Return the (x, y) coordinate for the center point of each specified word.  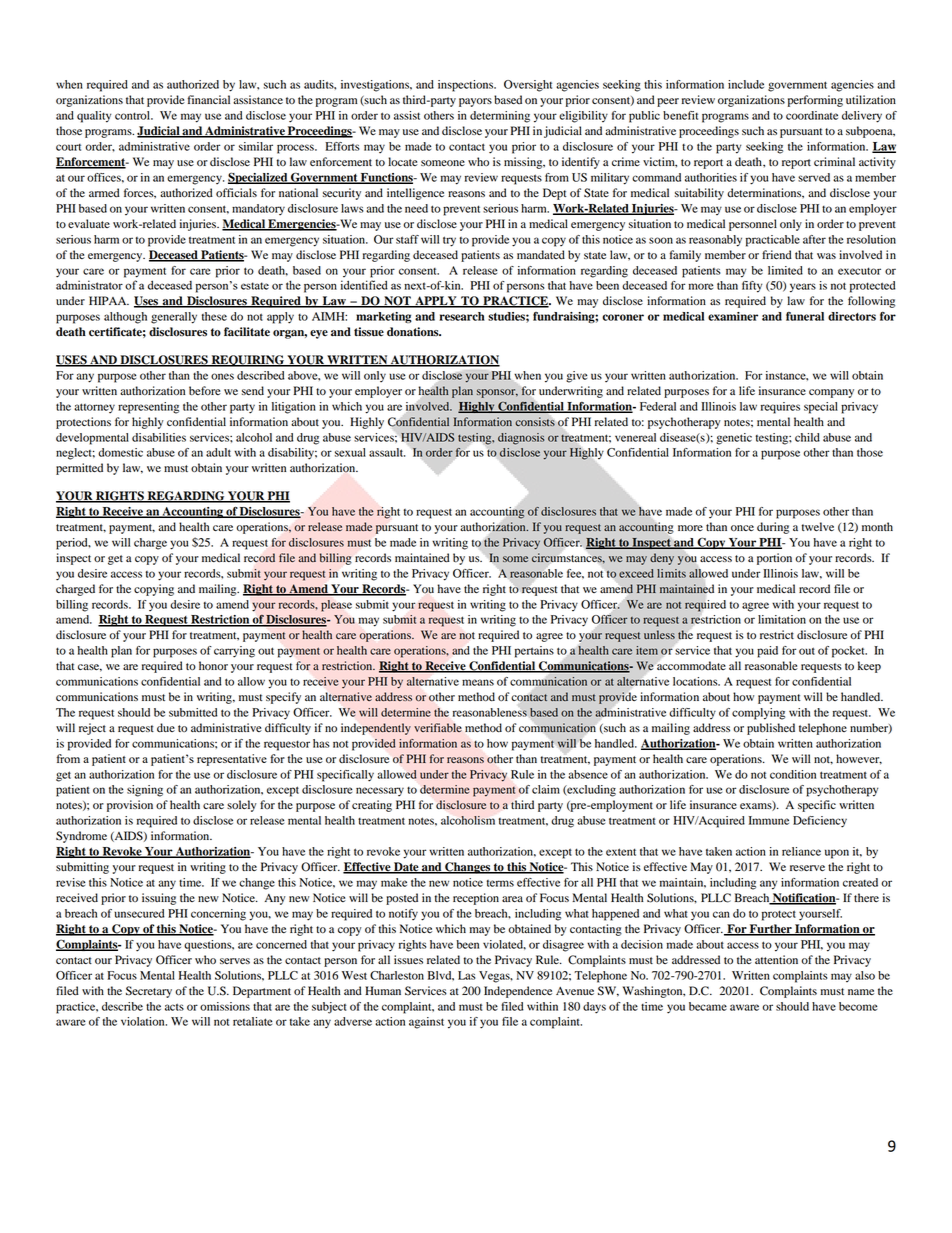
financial (208, 99)
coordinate (812, 115)
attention (776, 959)
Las (467, 975)
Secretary (149, 992)
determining (500, 117)
